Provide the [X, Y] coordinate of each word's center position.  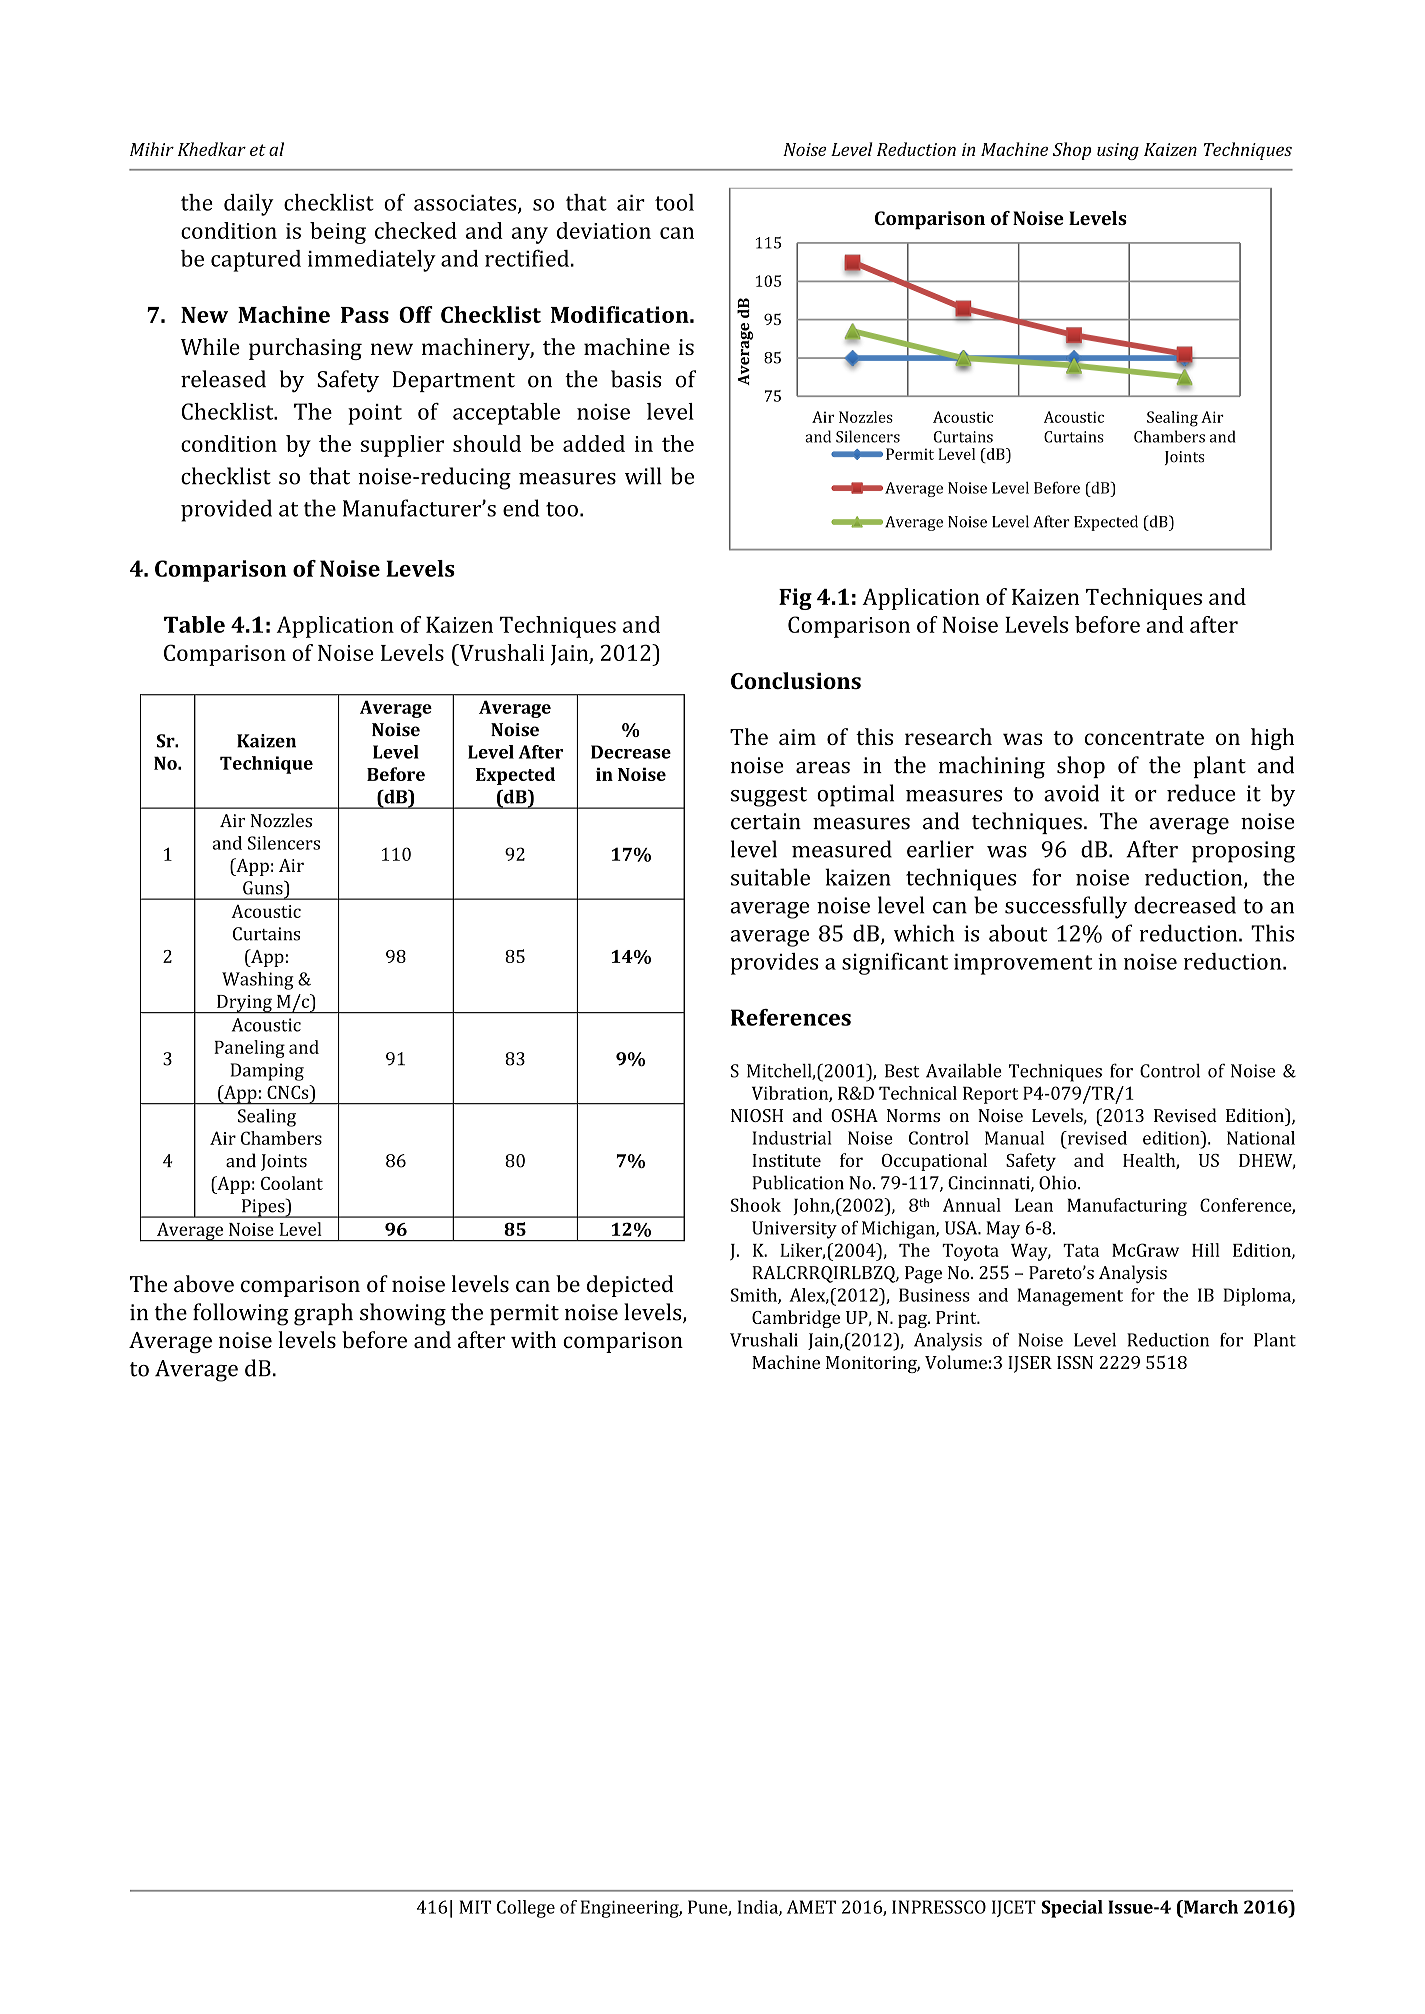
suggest [769, 797]
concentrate [1144, 738]
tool [674, 202]
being [338, 233]
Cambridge [796, 1319]
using [1118, 151]
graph [323, 1314]
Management [1070, 1297]
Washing [258, 981]
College [526, 1909]
